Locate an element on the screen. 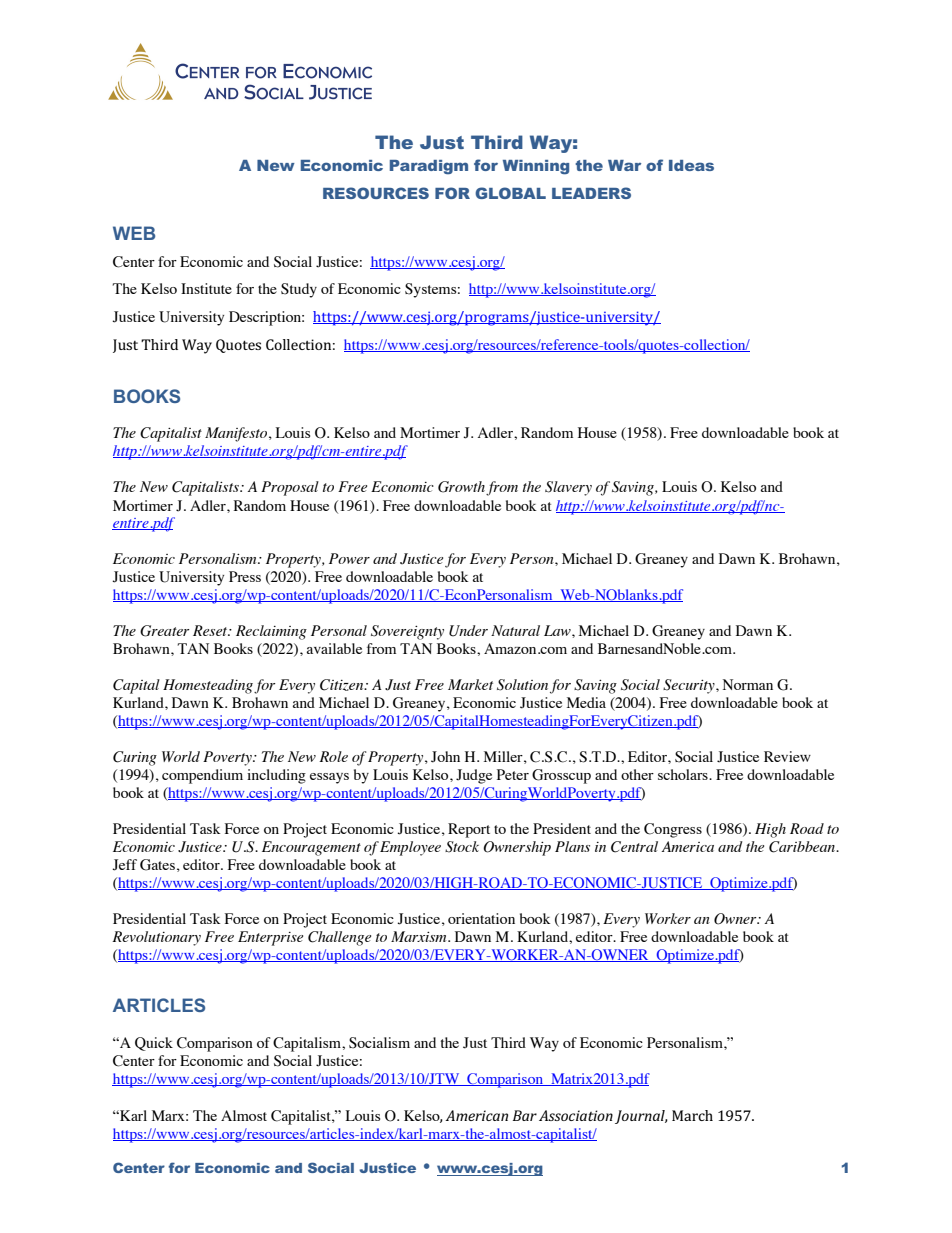 The image size is (952, 1233). Growth is located at coordinates (461, 487).
